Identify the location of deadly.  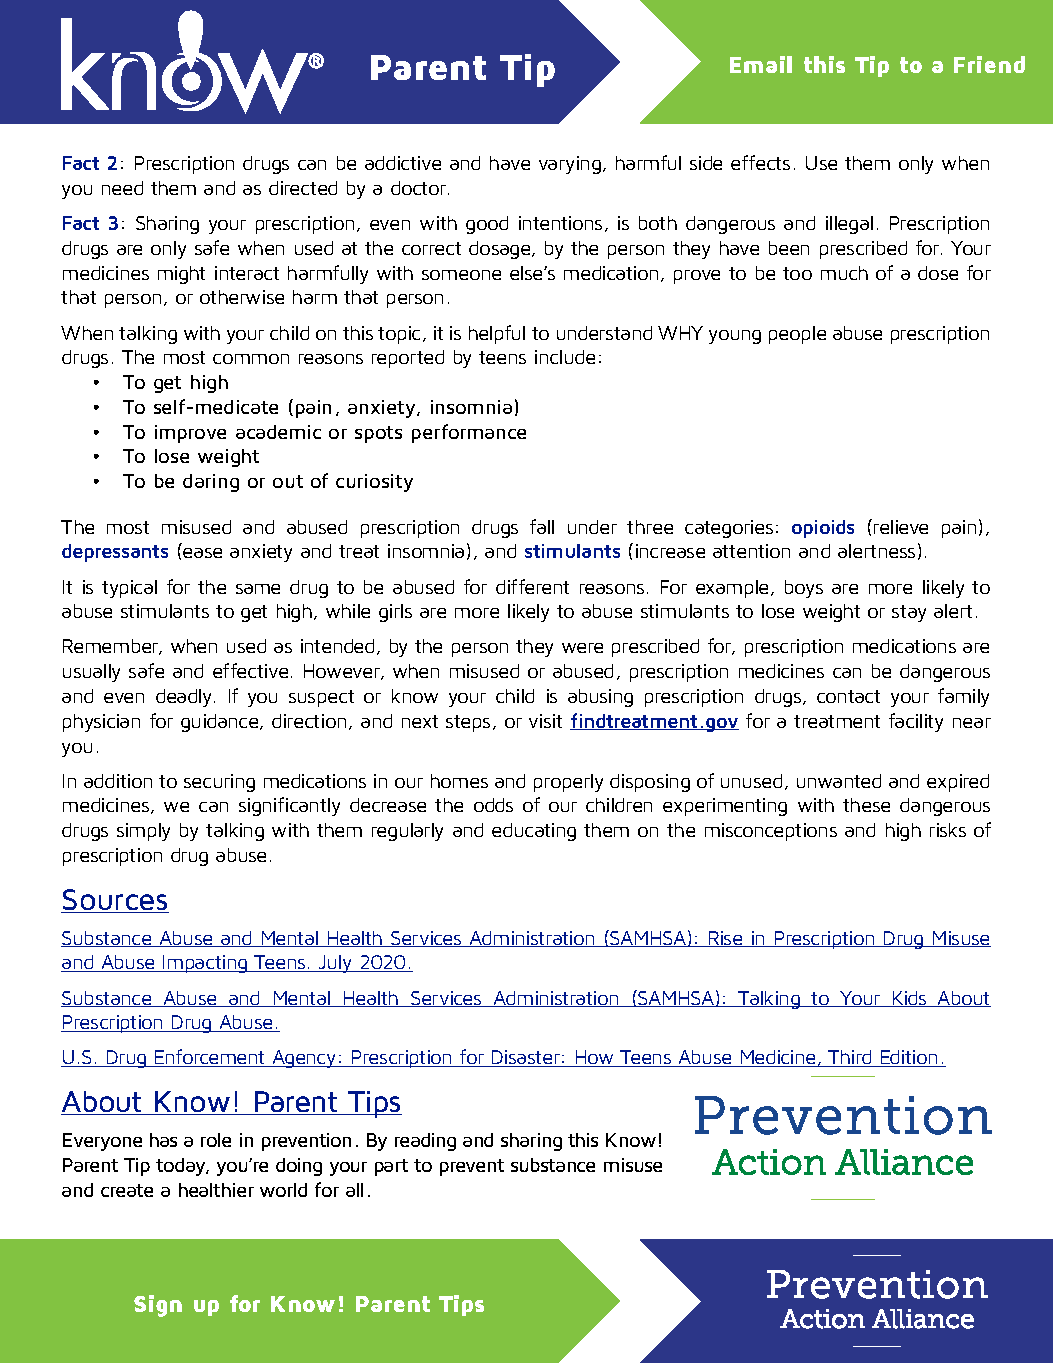
(185, 698).
